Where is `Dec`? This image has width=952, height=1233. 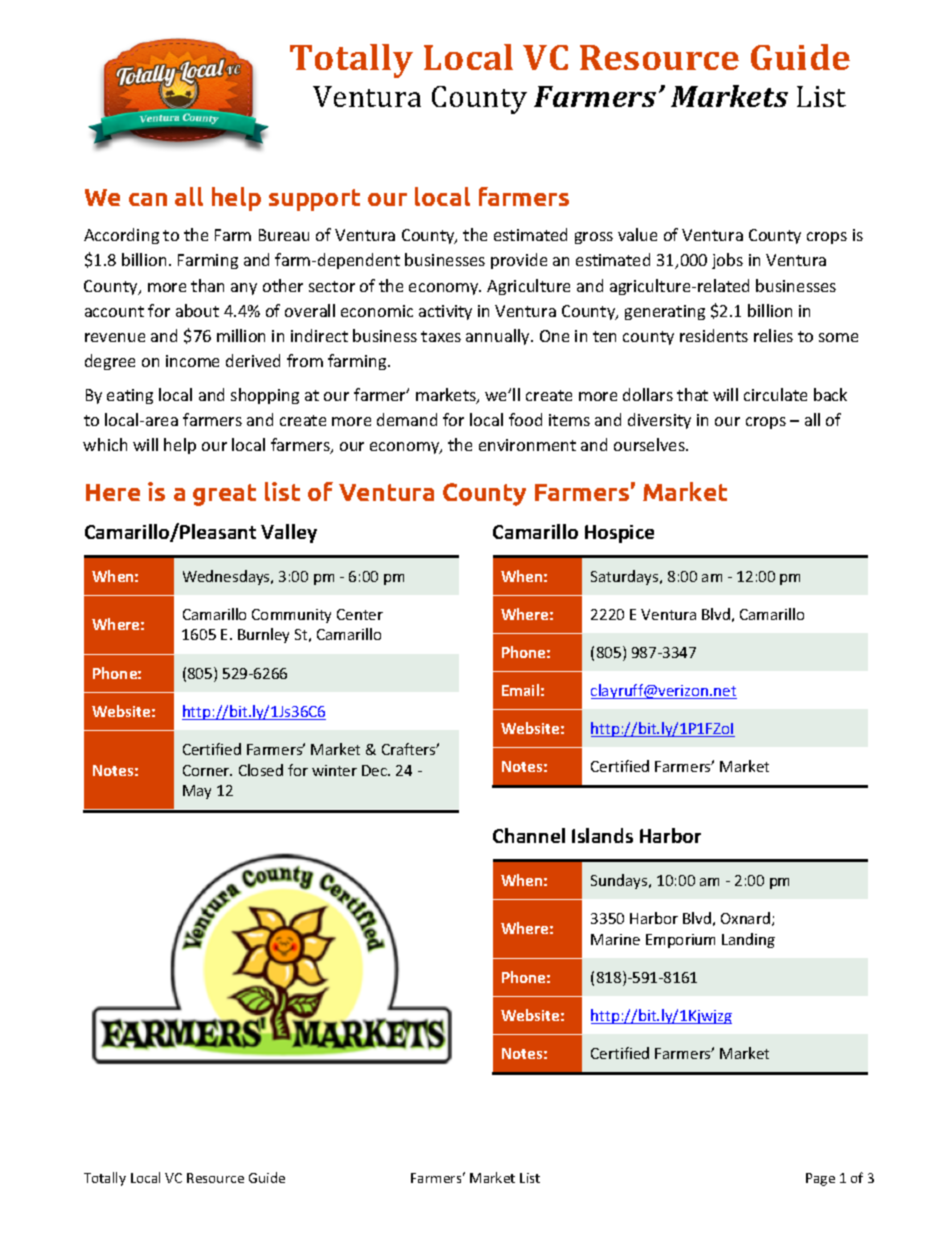
Dec is located at coordinates (376, 770).
